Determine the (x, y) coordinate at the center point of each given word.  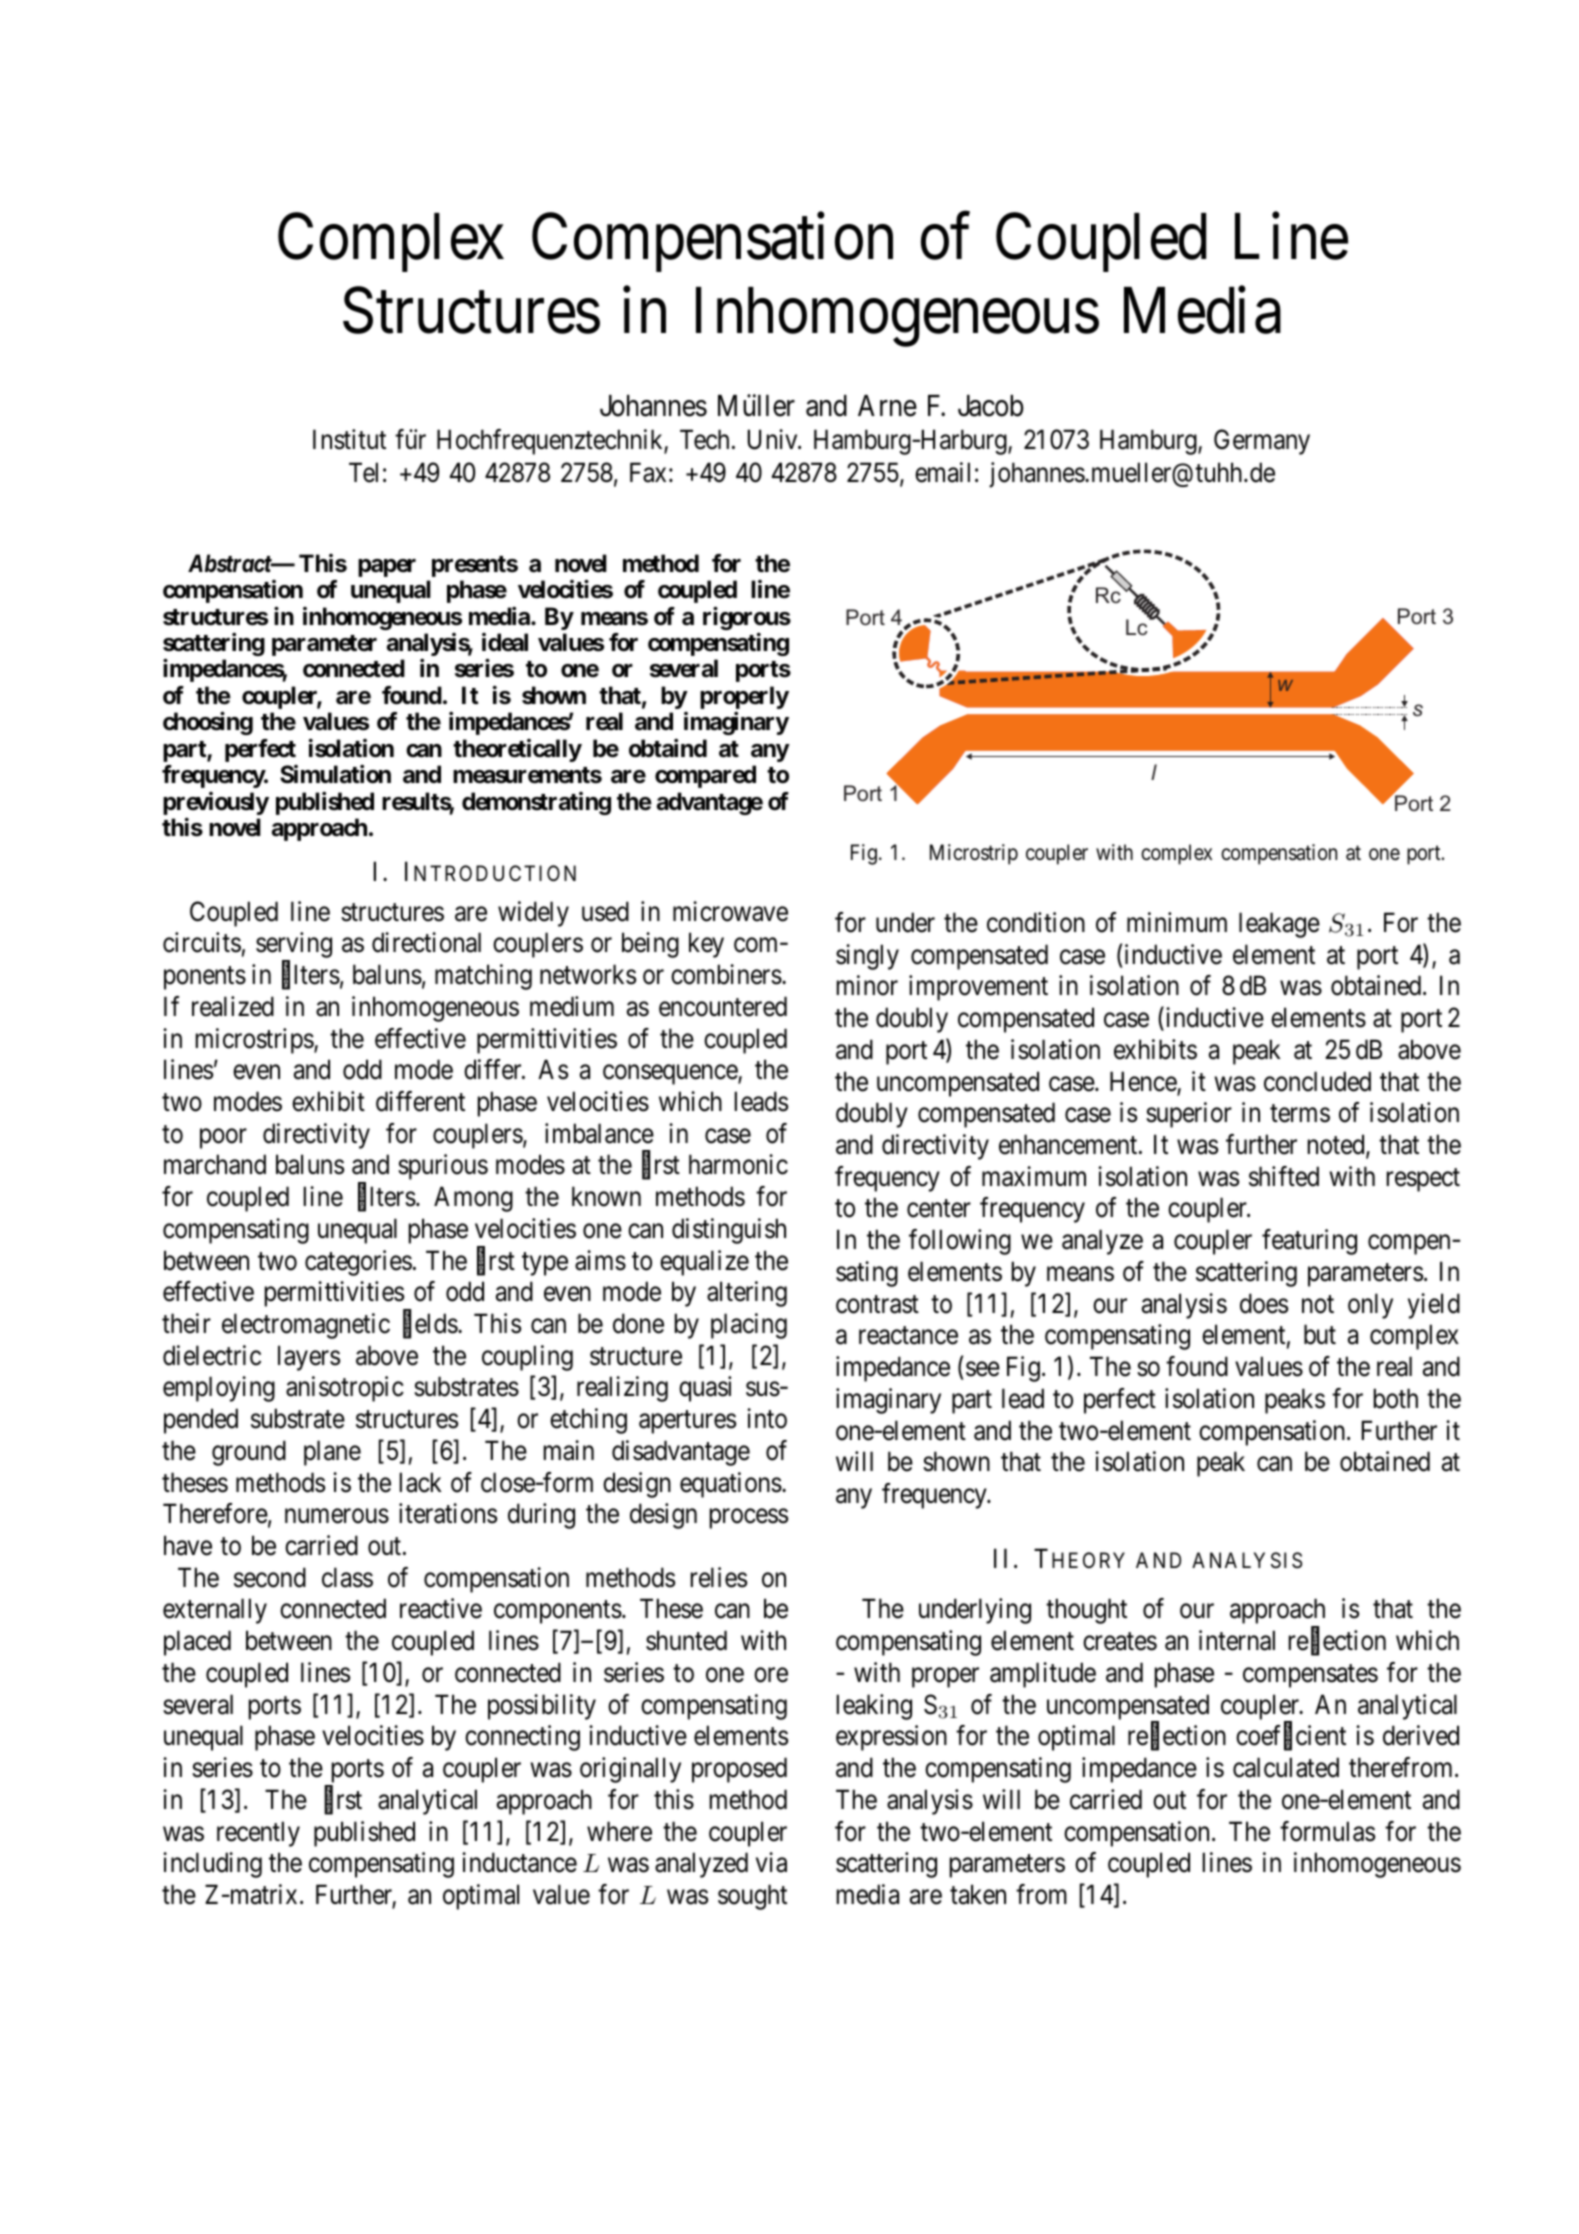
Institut (349, 439)
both (1396, 1398)
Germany (1262, 442)
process (749, 1519)
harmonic (738, 1164)
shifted (1284, 1176)
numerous (337, 1516)
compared (705, 776)
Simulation (335, 774)
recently (258, 1834)
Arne (887, 406)
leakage (1279, 925)
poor (223, 1139)
